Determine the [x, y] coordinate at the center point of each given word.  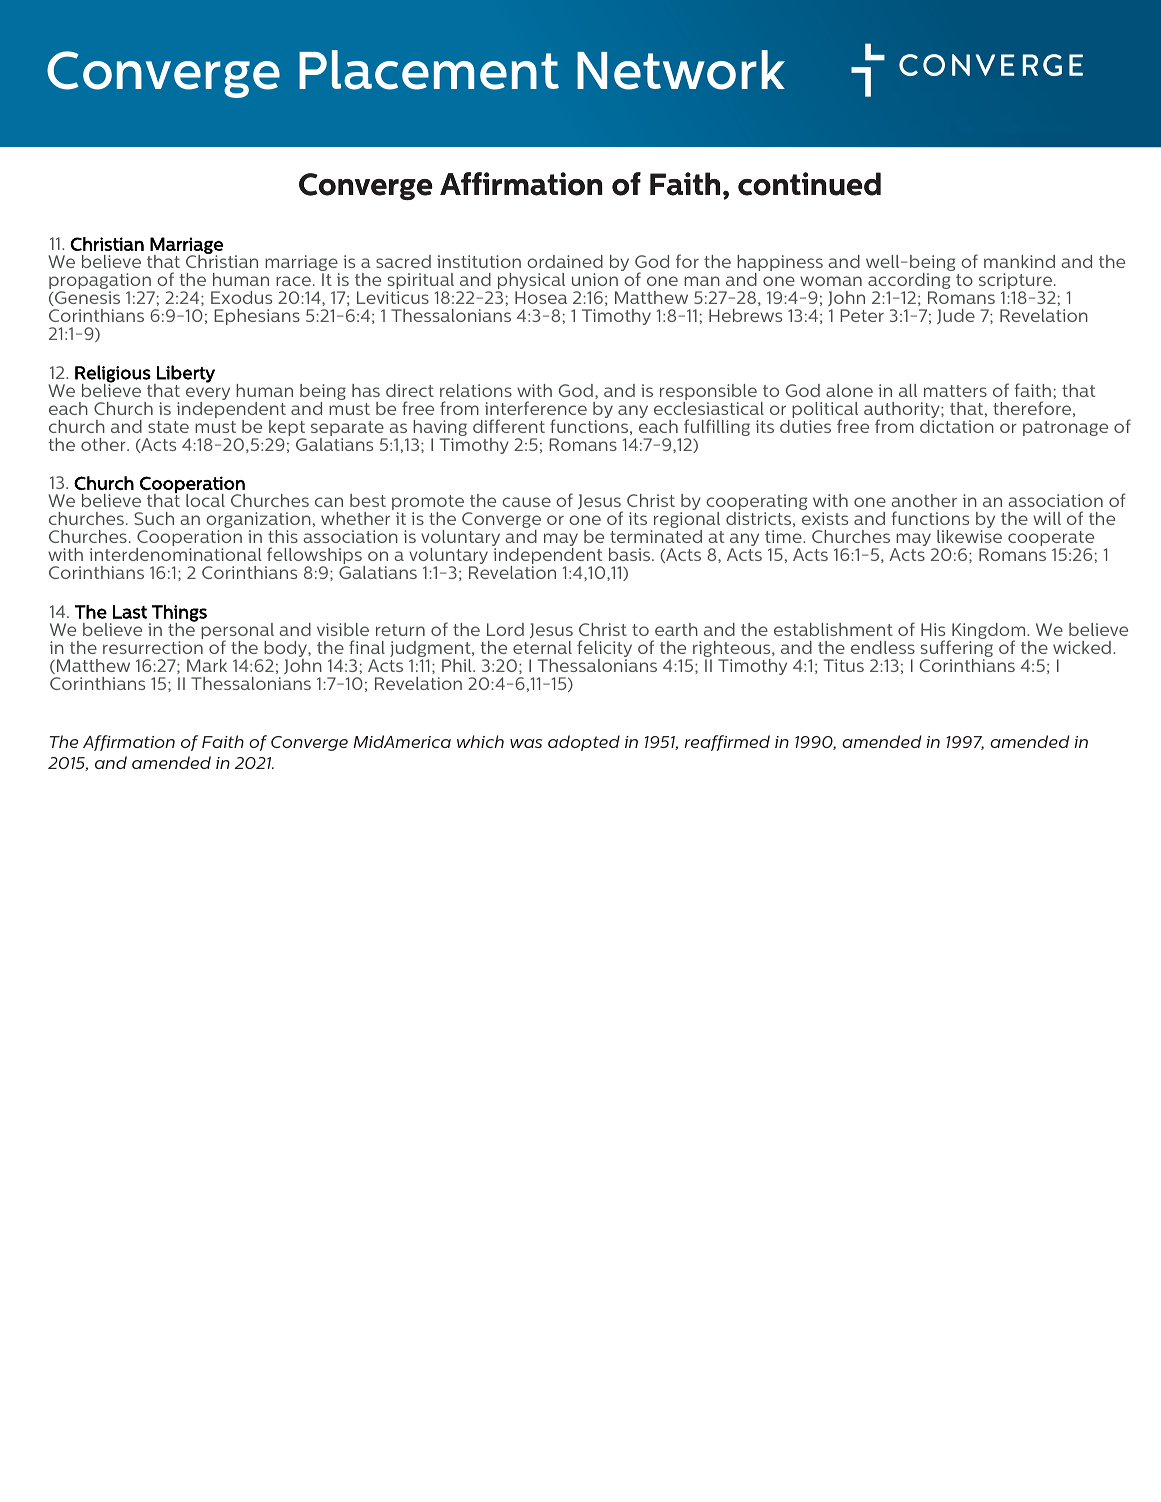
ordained [565, 261]
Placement [429, 70]
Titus [844, 665]
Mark [207, 665]
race [293, 281]
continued [809, 184]
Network [681, 70]
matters [955, 391]
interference [536, 408]
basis [631, 554]
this [283, 536]
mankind [1019, 261]
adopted [584, 743]
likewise [969, 536]
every [208, 395]
